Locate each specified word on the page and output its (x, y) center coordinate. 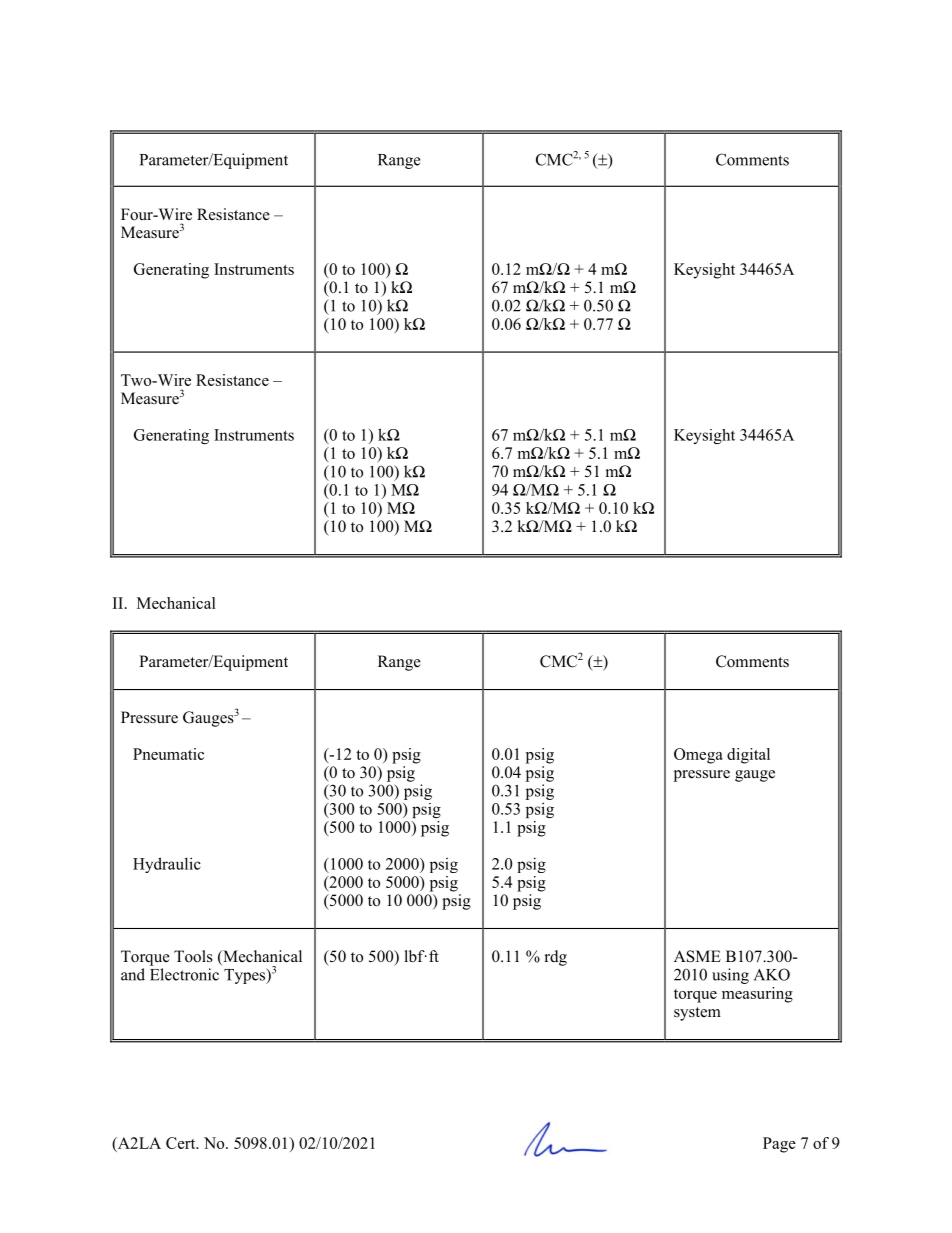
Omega (698, 756)
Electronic (184, 974)
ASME (697, 956)
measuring (757, 995)
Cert (182, 1143)
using (730, 976)
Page (779, 1145)
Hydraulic (167, 865)
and (133, 974)
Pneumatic (168, 754)
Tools (193, 956)
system (697, 1014)
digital (748, 756)
